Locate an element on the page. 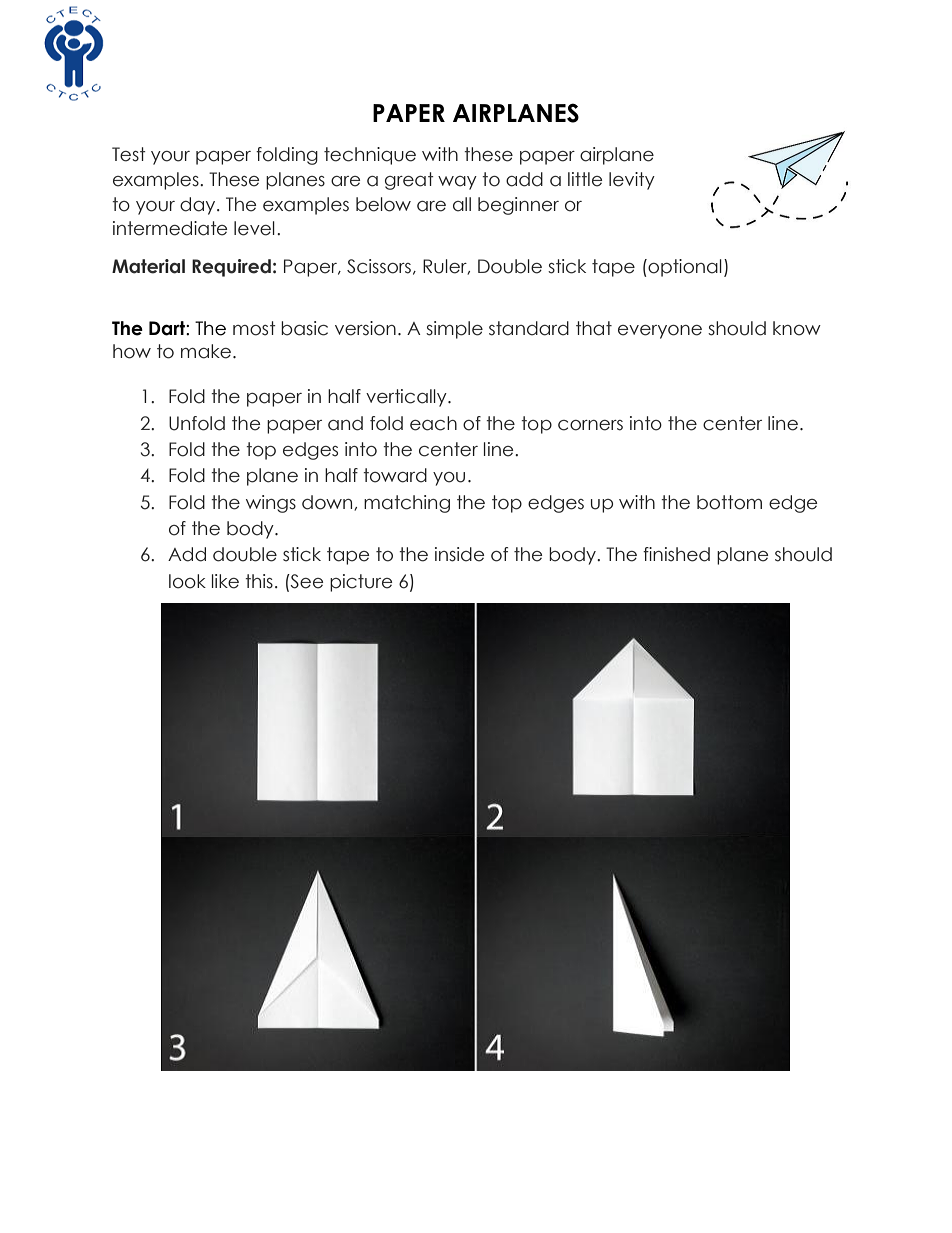  most is located at coordinates (254, 328).
